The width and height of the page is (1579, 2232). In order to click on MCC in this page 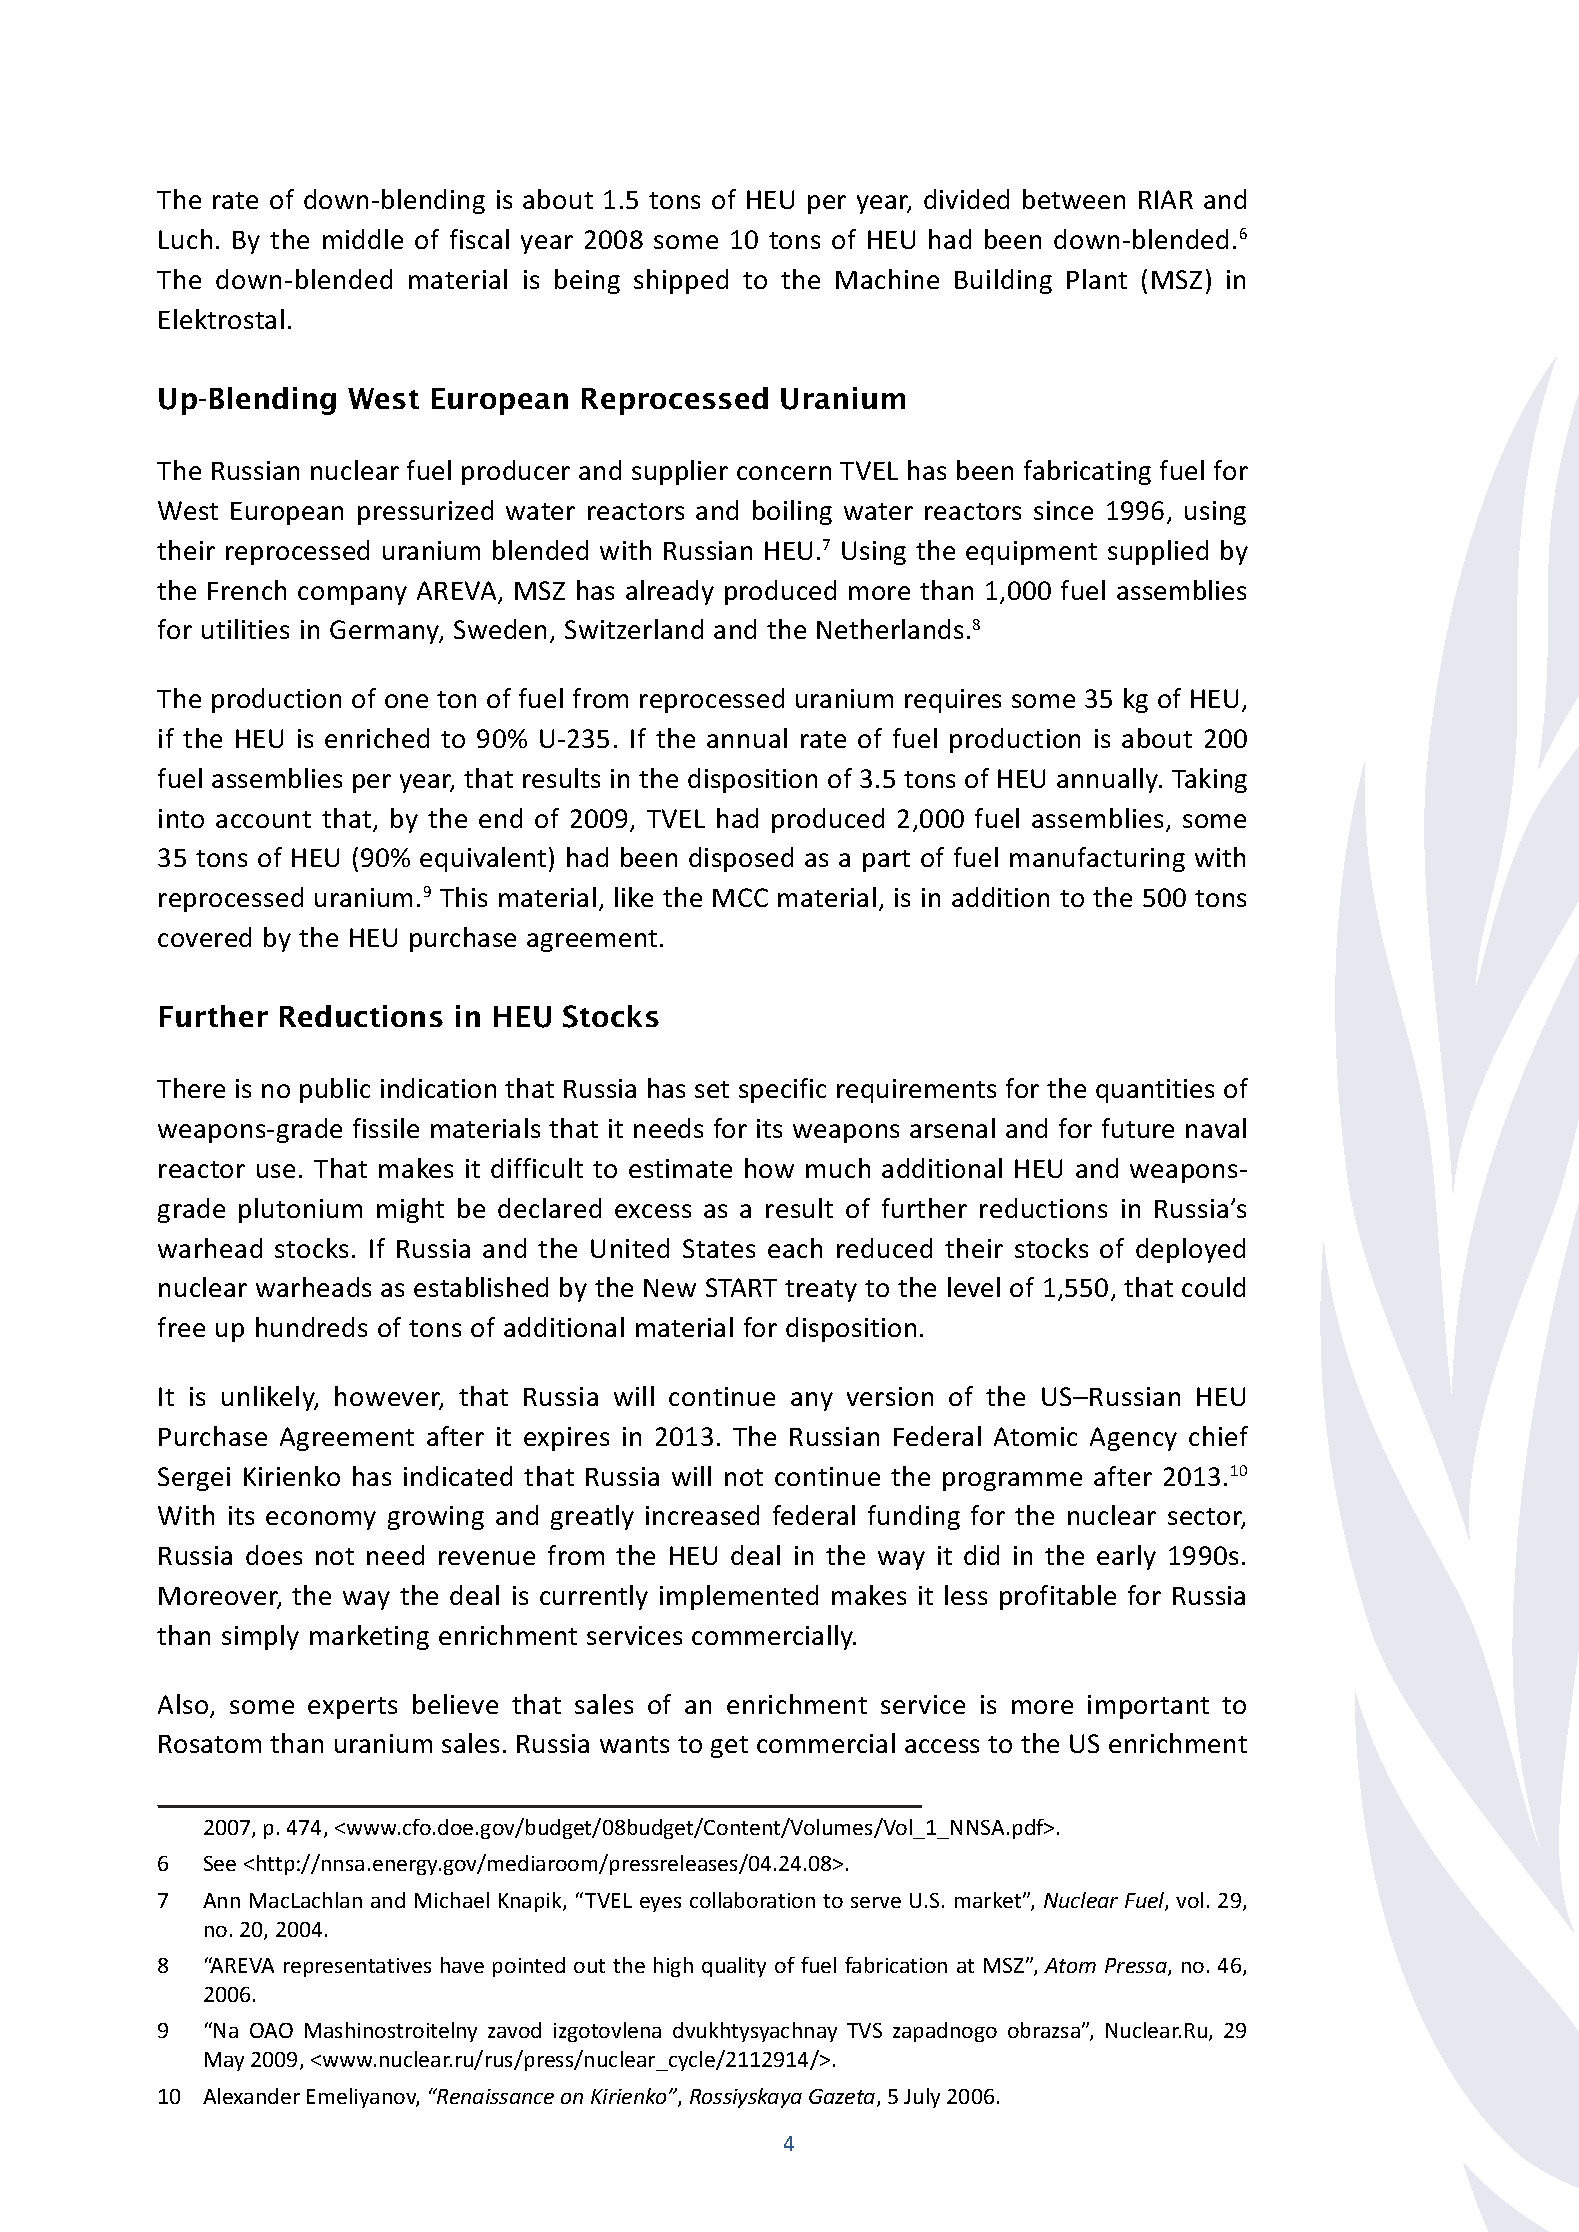, I will do `click(740, 897)`.
